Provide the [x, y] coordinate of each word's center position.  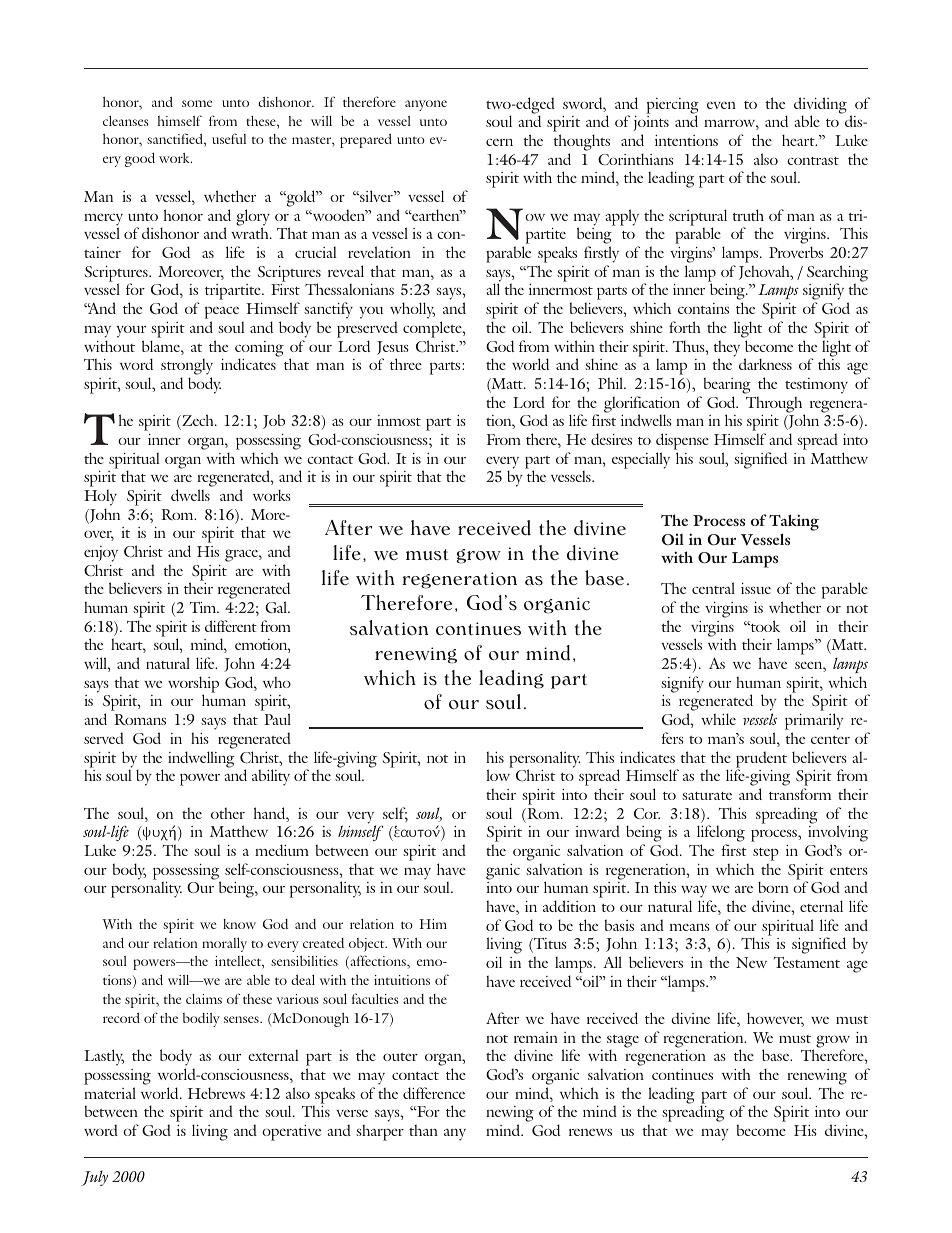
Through [775, 405]
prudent [761, 760]
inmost [399, 420]
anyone [426, 105]
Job [274, 421]
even [721, 105]
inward [597, 831]
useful [229, 138]
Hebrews [216, 1093]
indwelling [201, 759]
